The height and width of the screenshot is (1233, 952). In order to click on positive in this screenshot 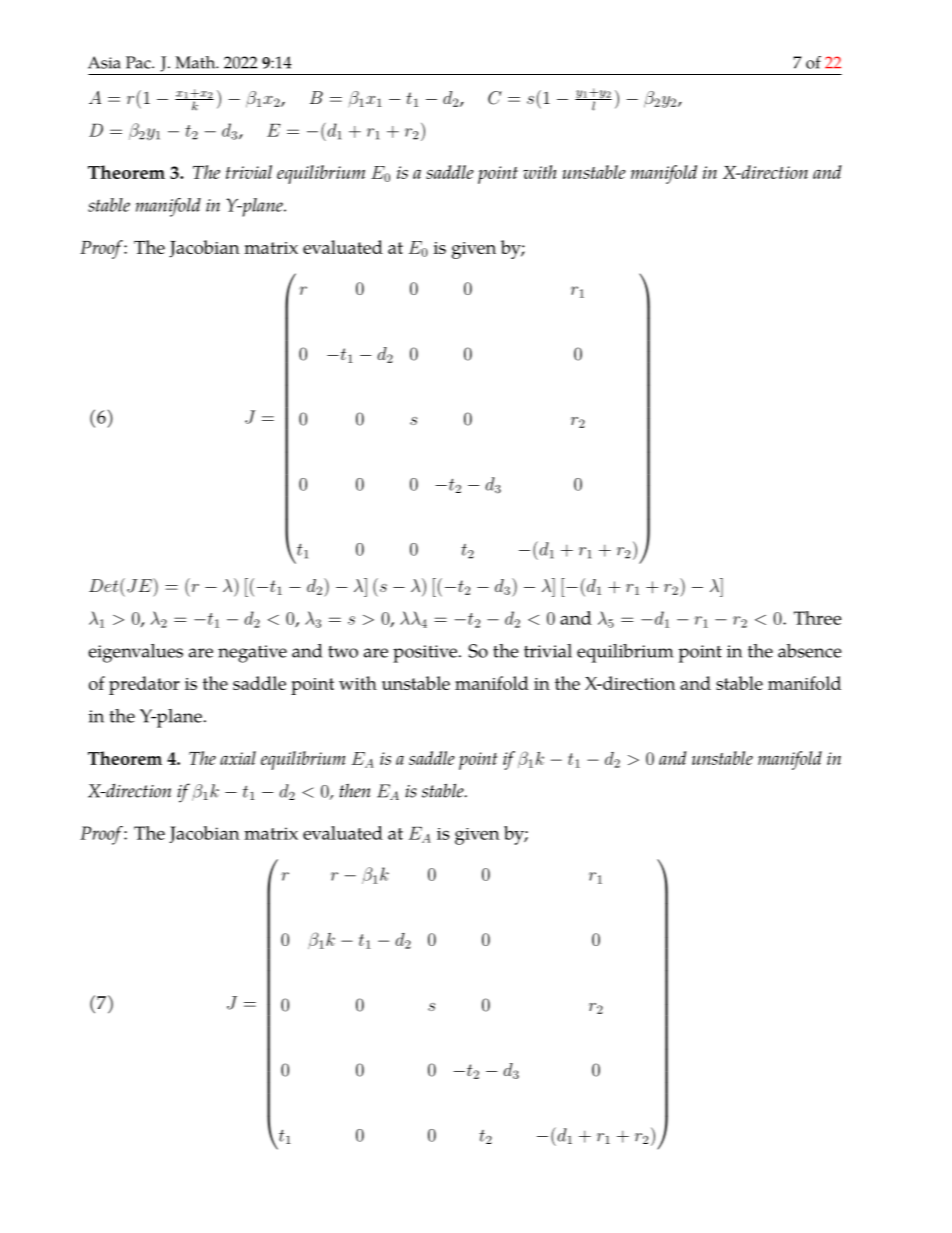, I will do `click(425, 654)`.
